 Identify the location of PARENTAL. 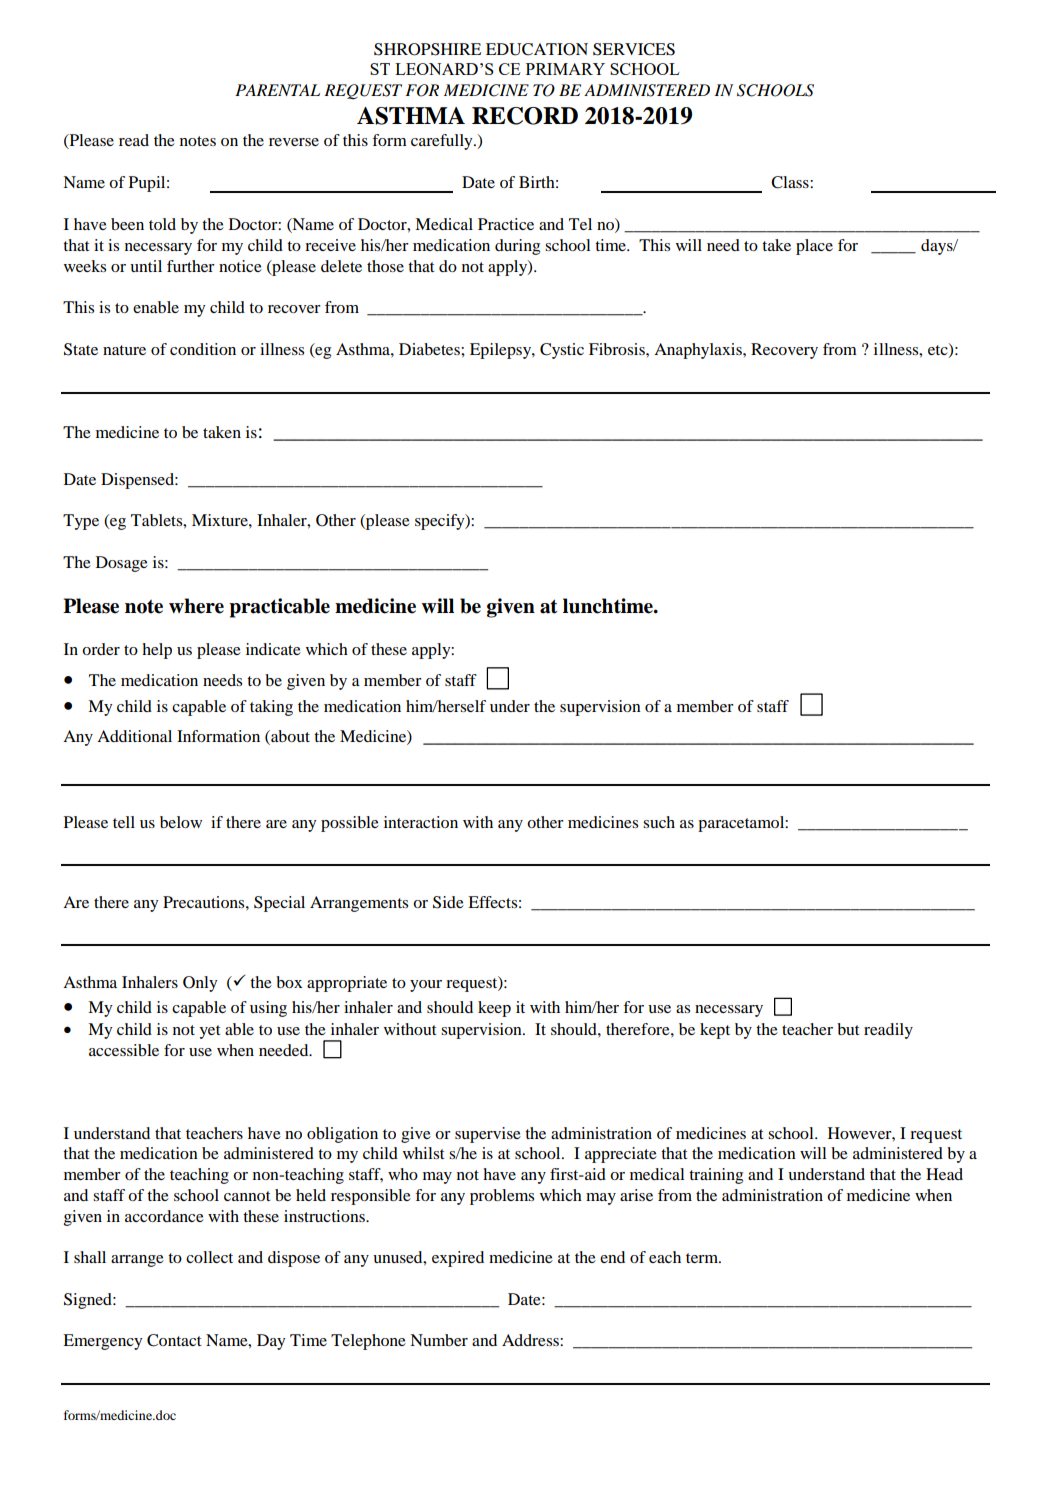
(277, 90).
